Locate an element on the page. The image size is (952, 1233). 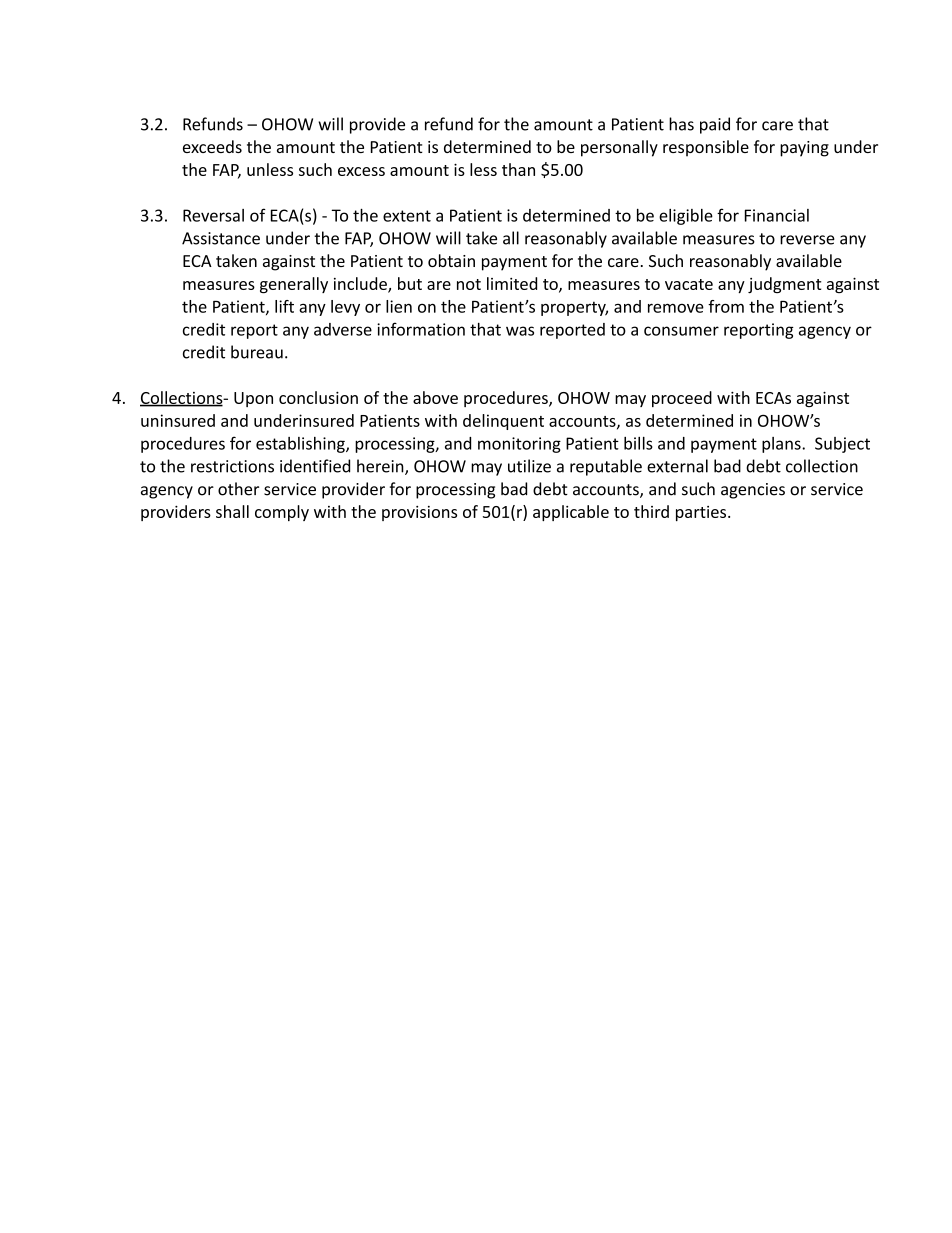
extent is located at coordinates (407, 216).
